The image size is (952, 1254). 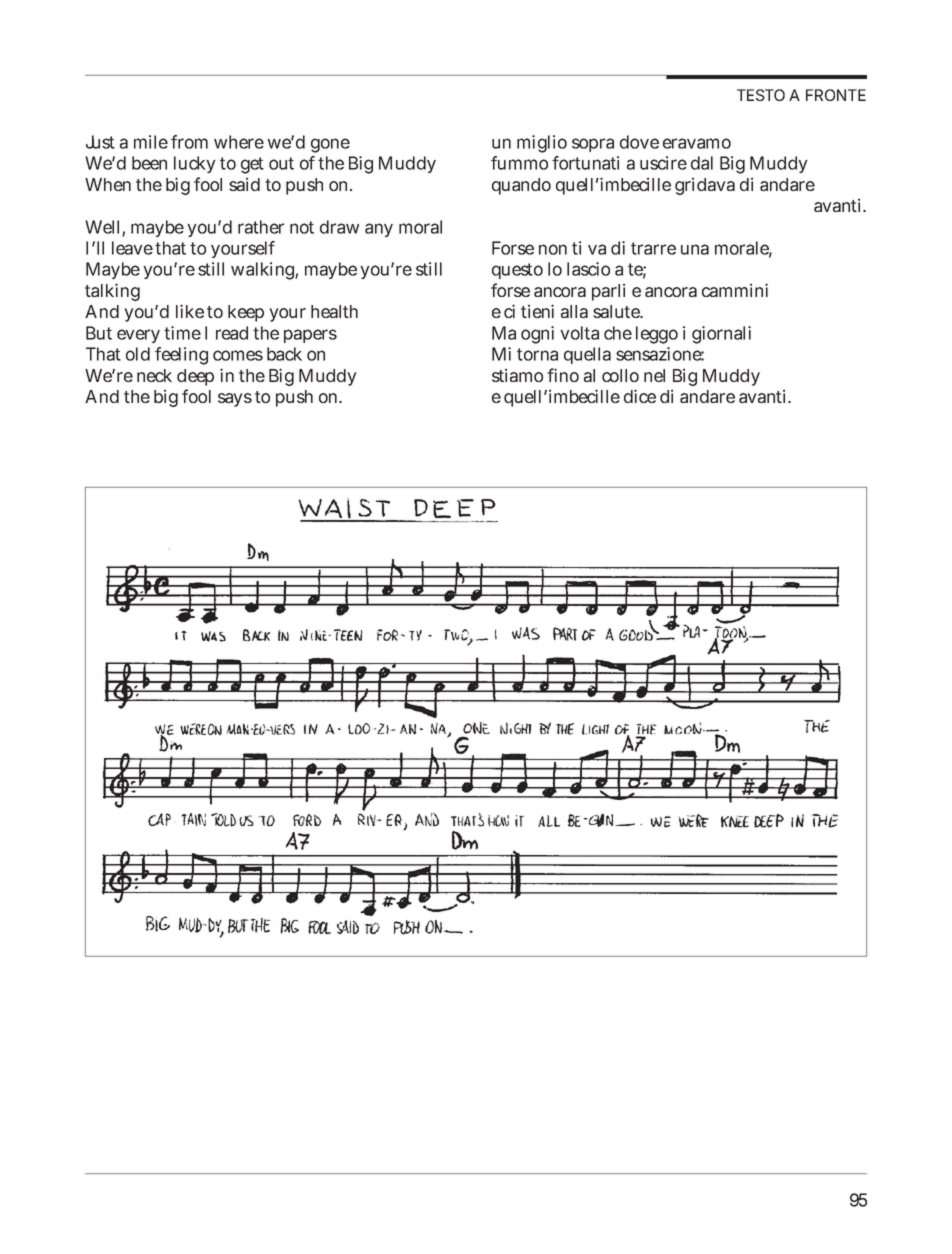 What do you see at coordinates (189, 142) in the image?
I see `from` at bounding box center [189, 142].
